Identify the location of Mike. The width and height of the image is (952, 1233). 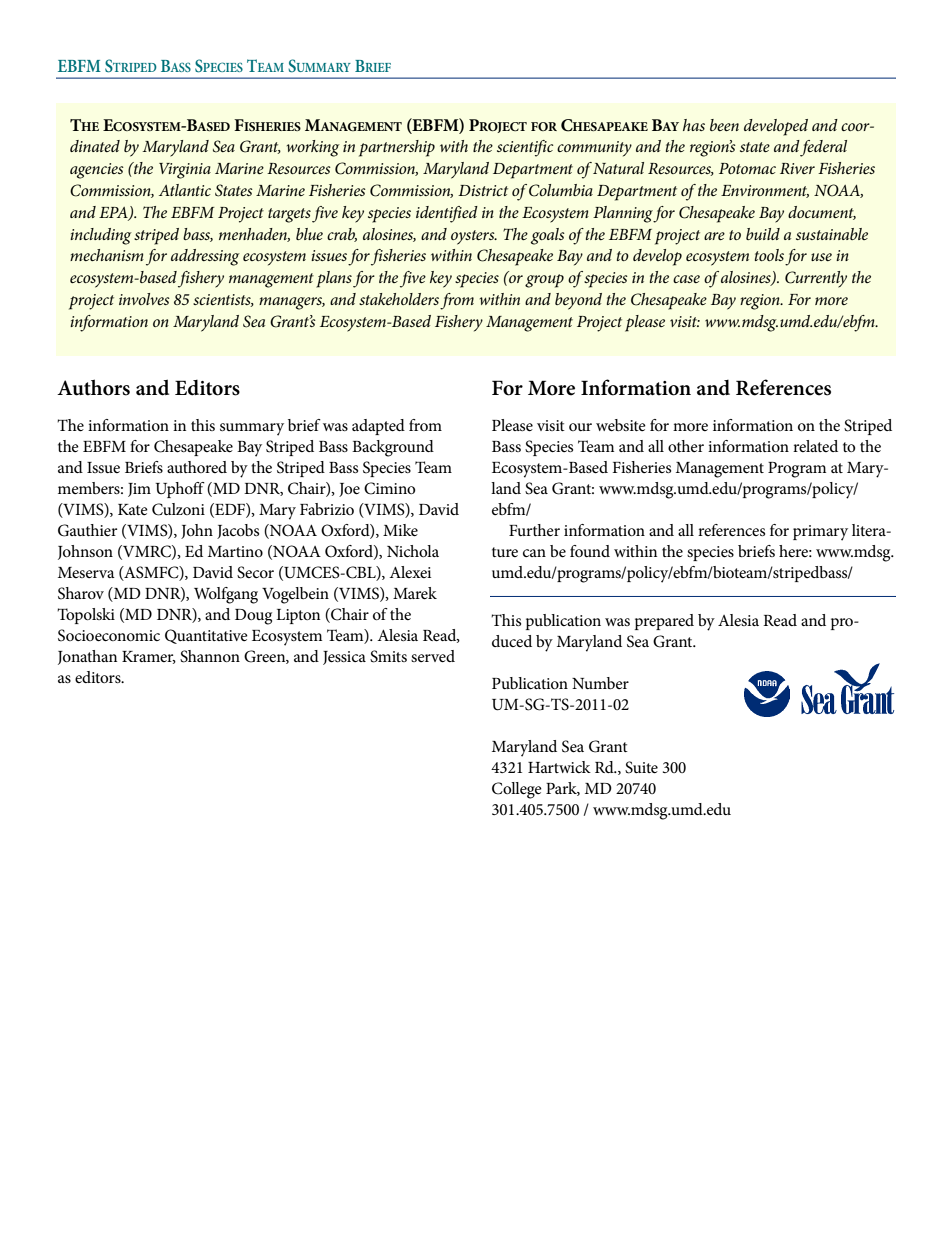
(400, 530).
